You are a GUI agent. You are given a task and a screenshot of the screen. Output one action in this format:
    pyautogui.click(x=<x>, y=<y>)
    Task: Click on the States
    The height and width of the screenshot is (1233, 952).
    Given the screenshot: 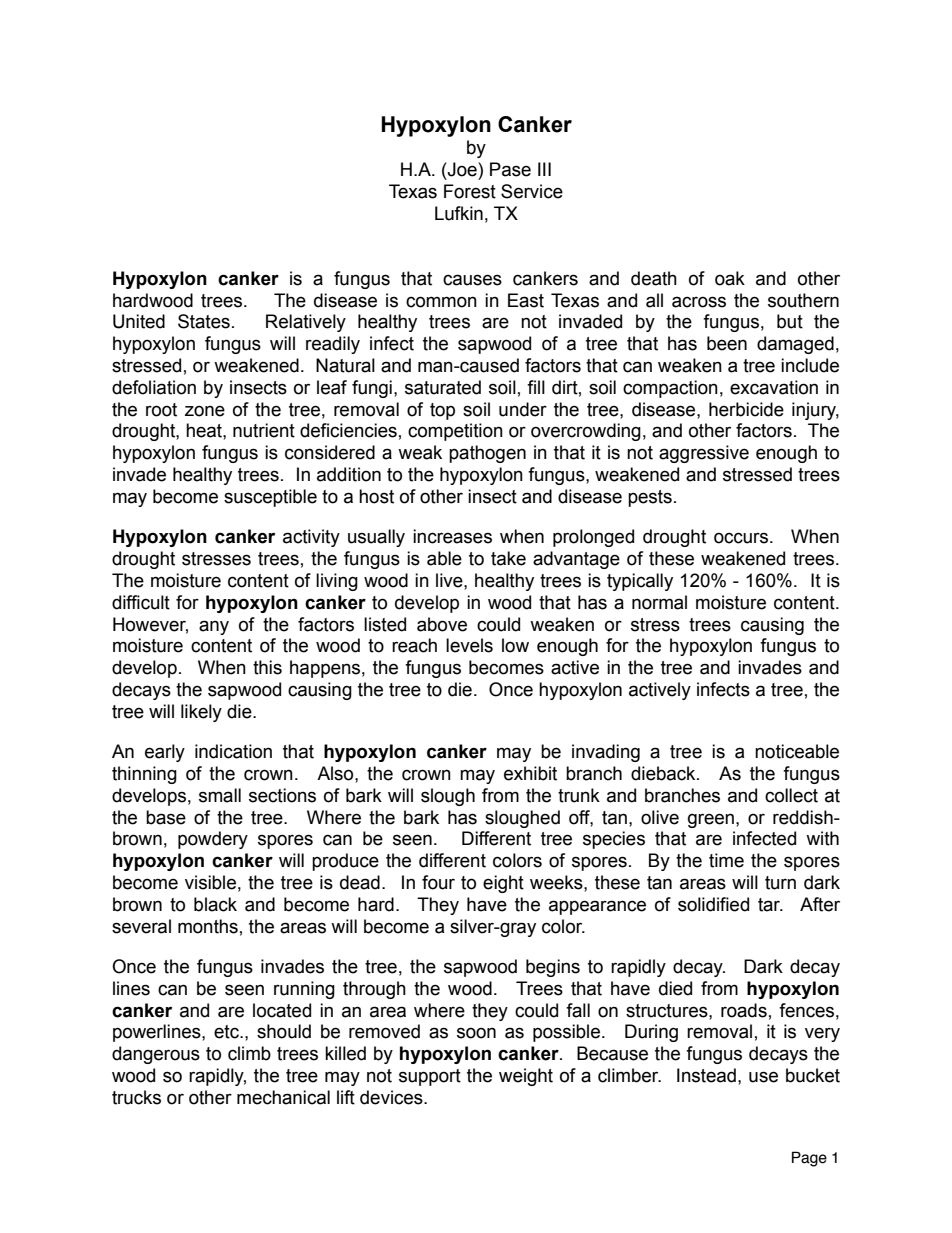 What is the action you would take?
    pyautogui.click(x=204, y=321)
